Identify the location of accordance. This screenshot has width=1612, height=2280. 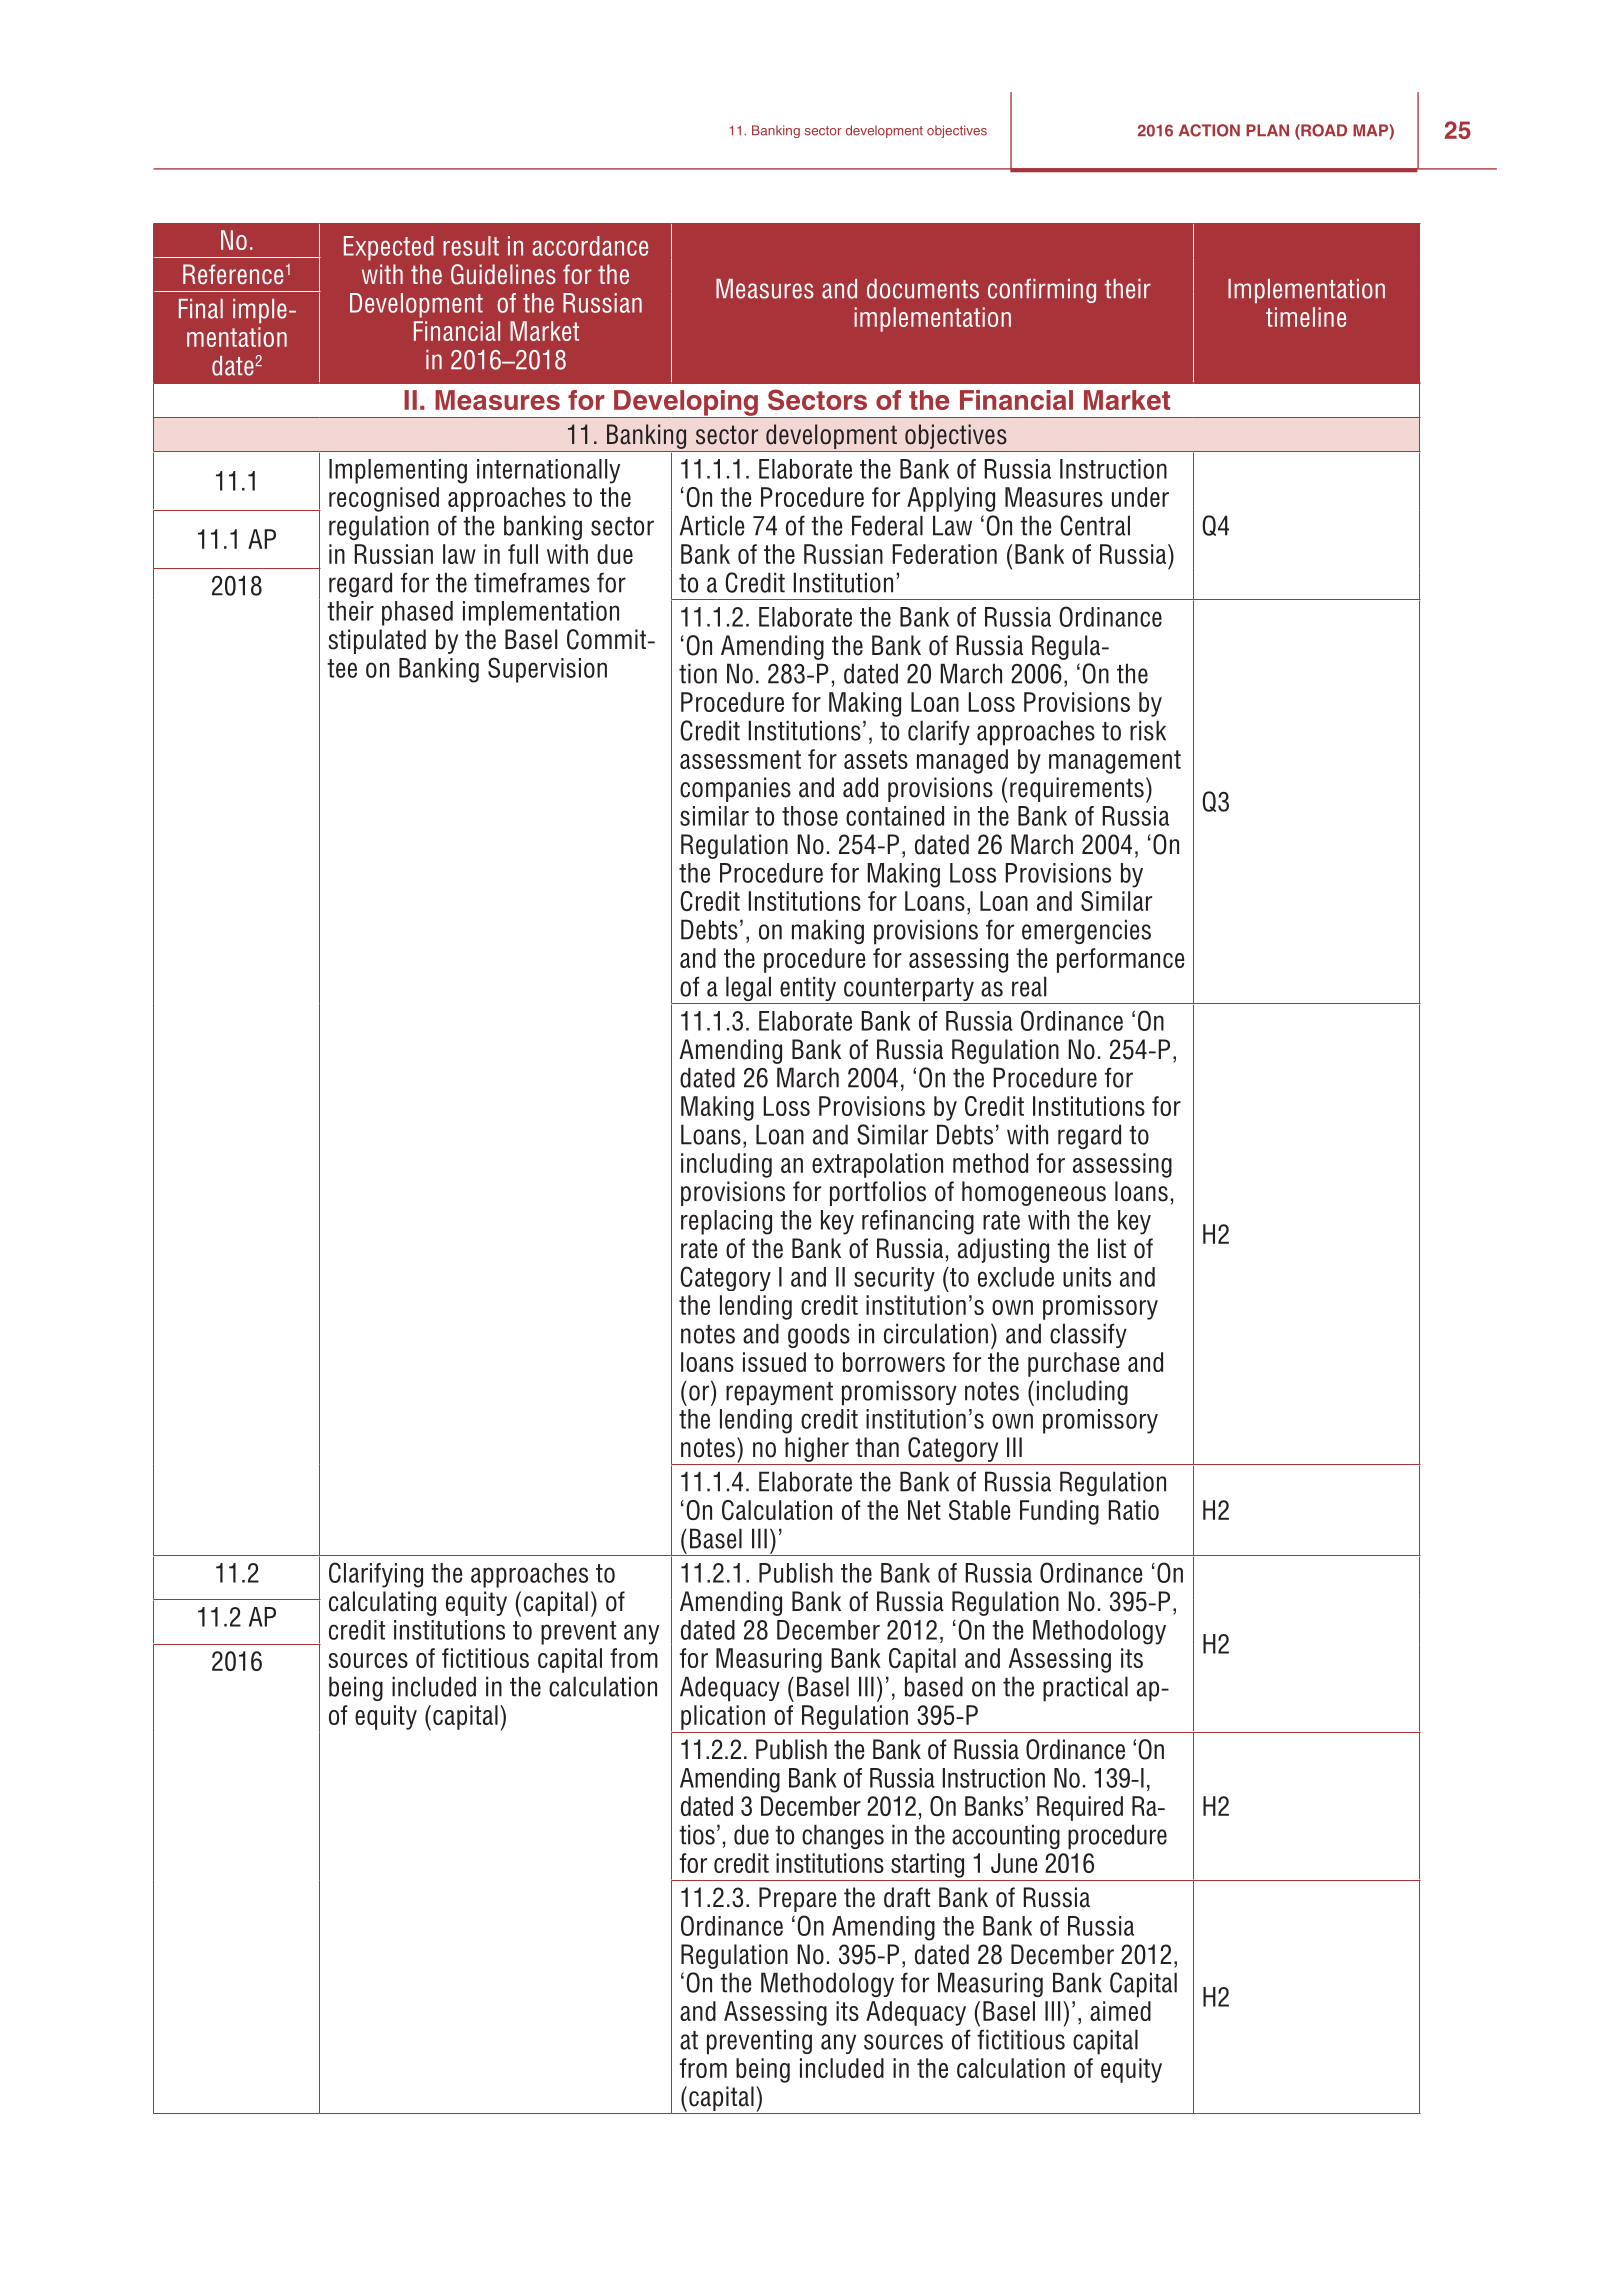
(590, 246).
